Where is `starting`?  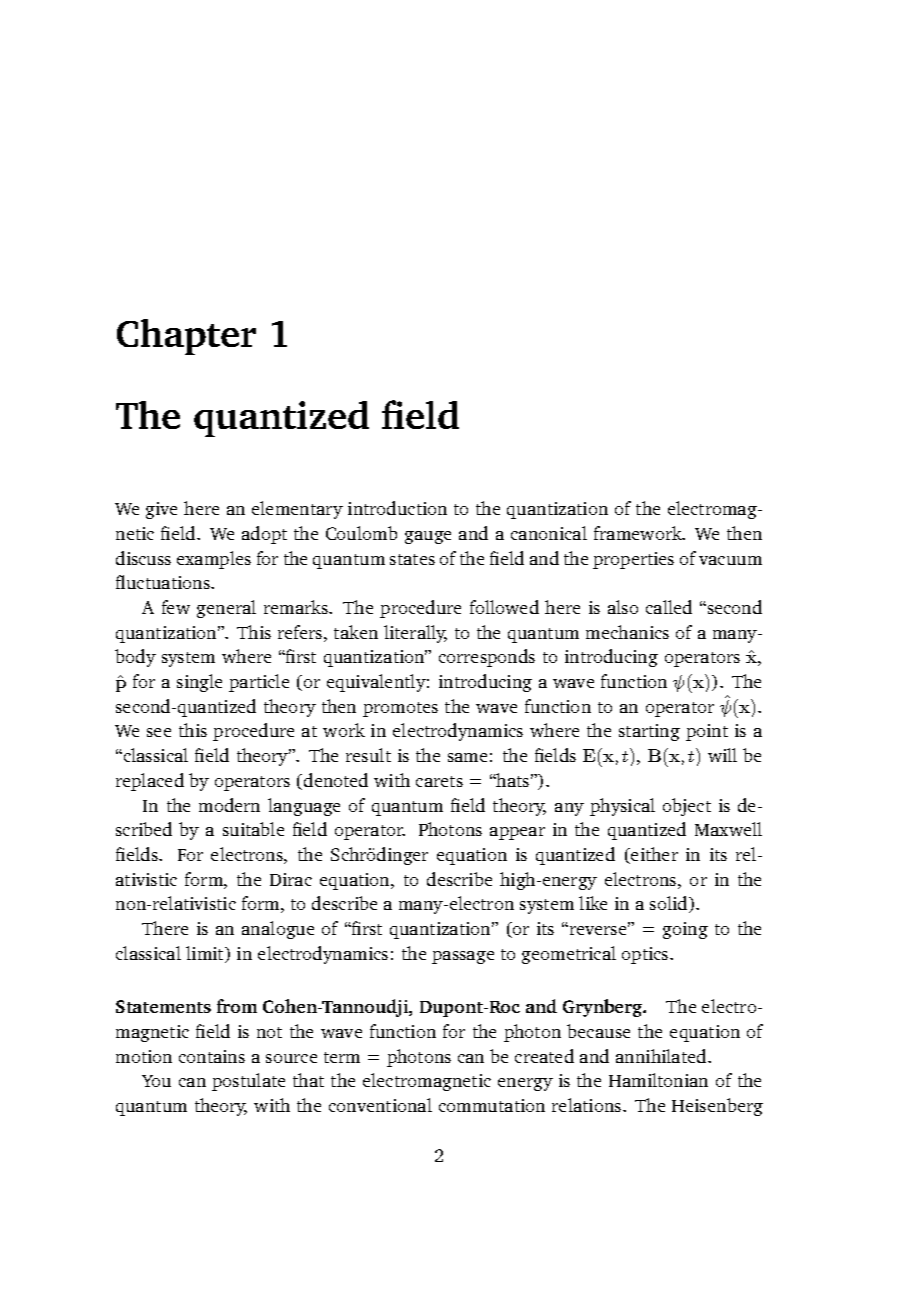 starting is located at coordinates (649, 732).
